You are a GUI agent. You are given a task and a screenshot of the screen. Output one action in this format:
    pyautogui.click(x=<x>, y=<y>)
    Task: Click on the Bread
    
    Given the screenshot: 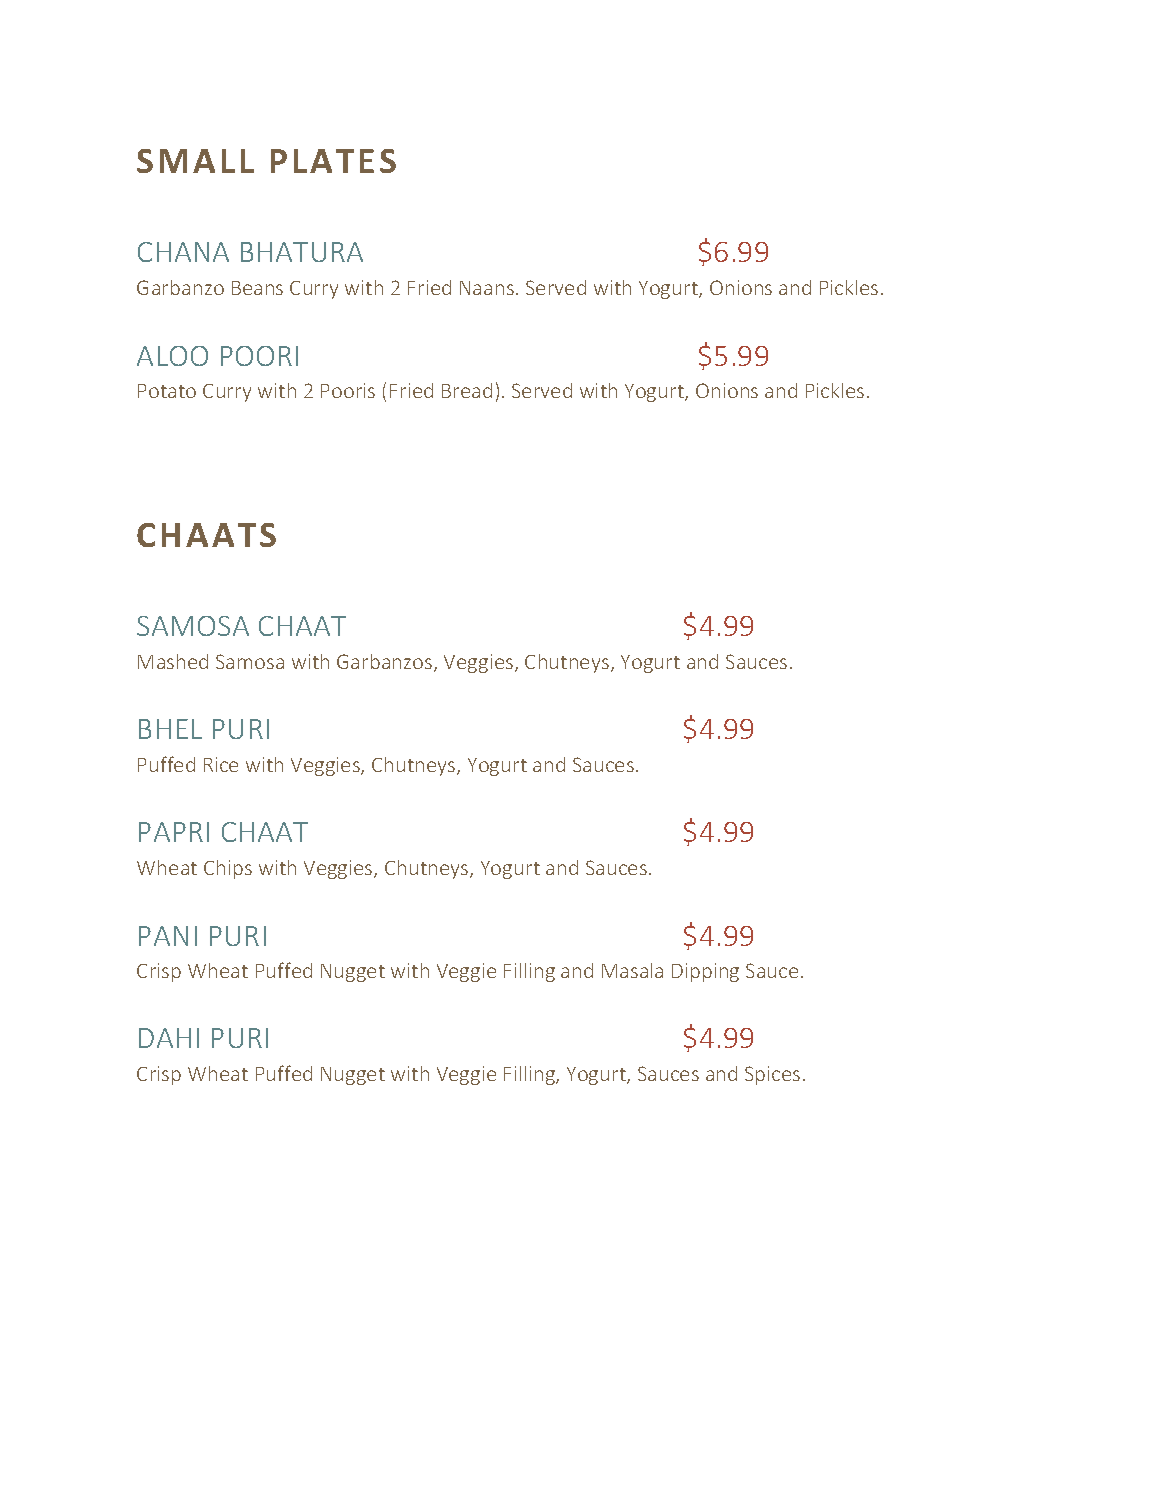 What is the action you would take?
    pyautogui.click(x=467, y=390)
